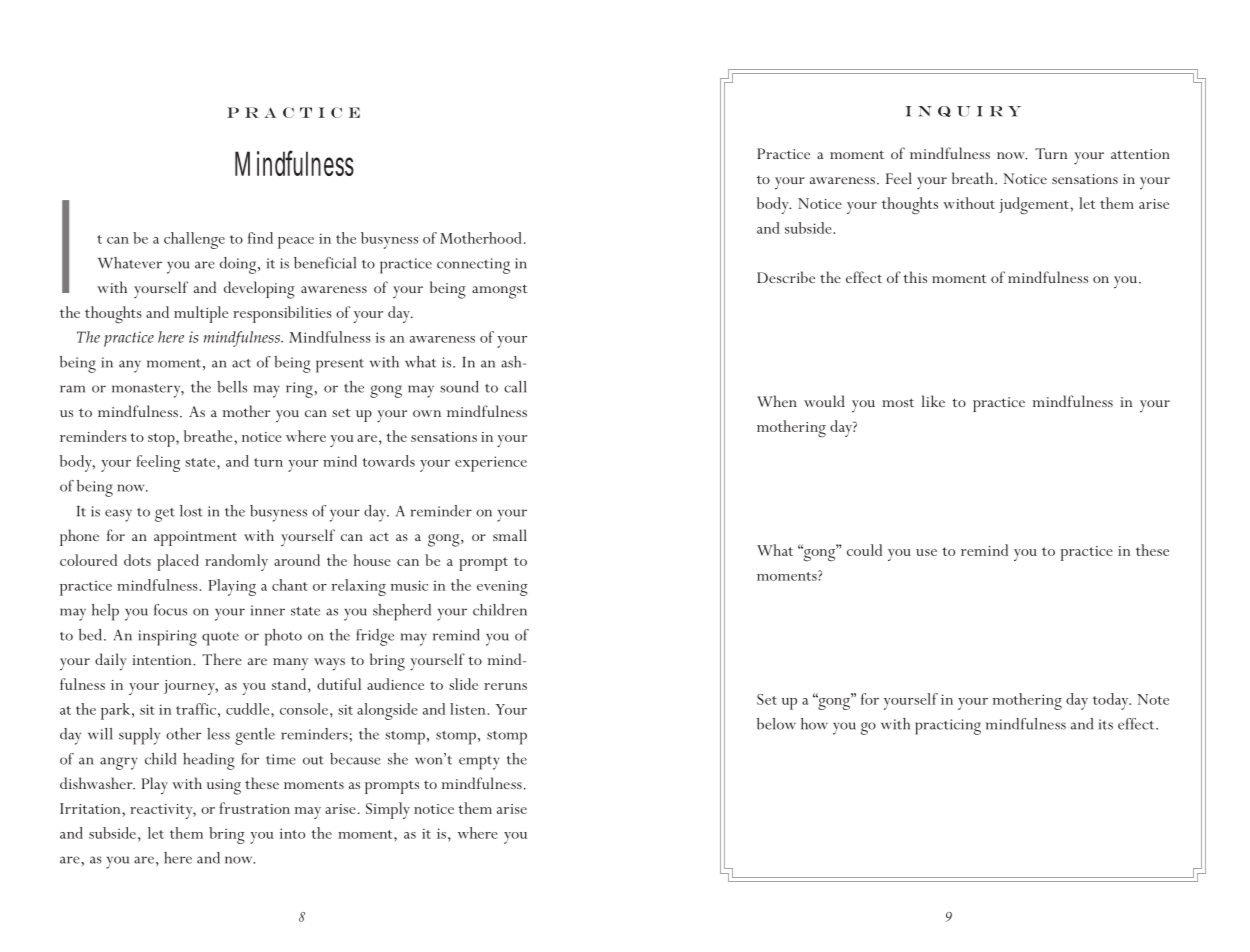 This page has width=1250, height=952. What do you see at coordinates (479, 763) in the page?
I see `empty` at bounding box center [479, 763].
